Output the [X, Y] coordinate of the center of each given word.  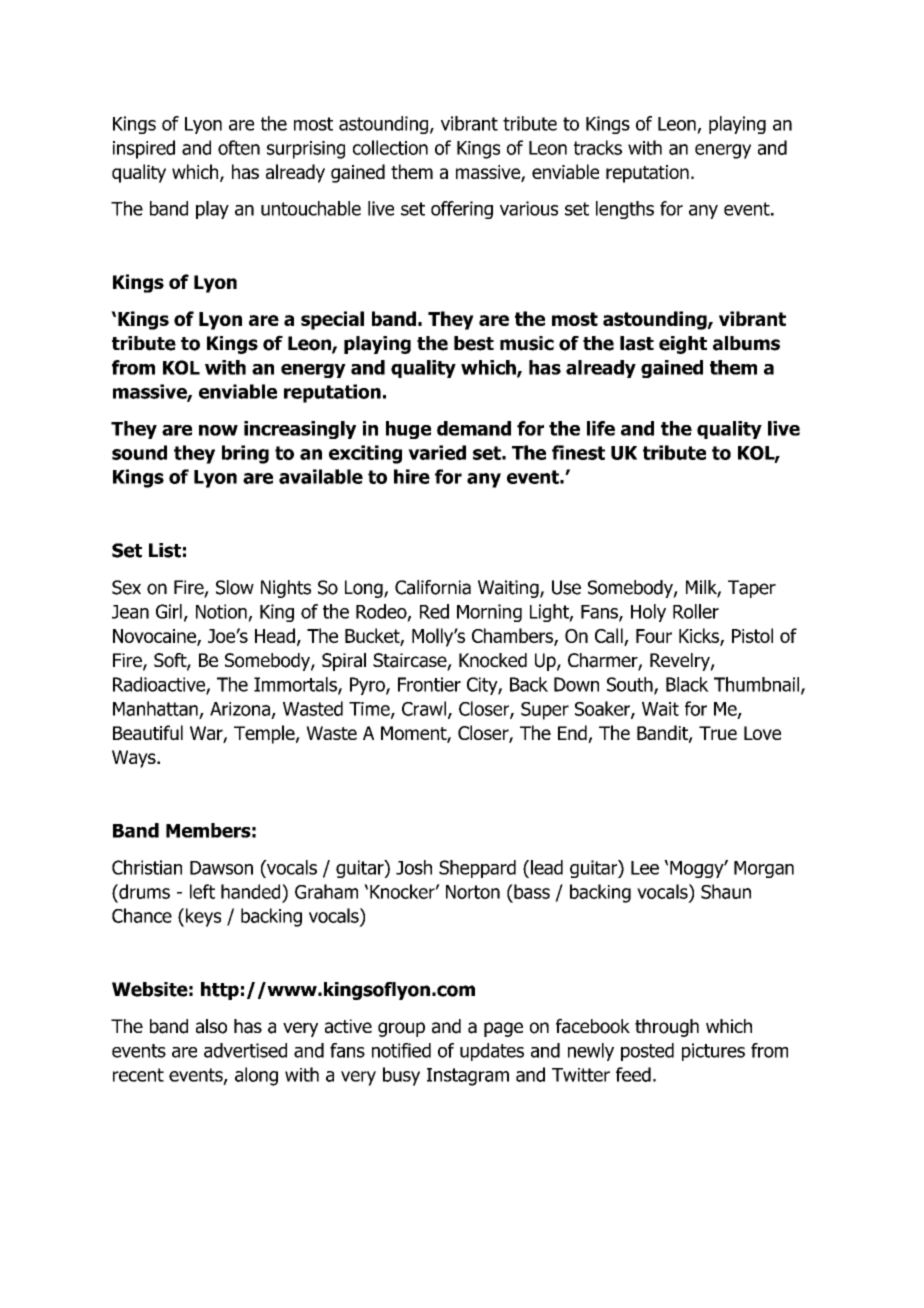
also [211, 1026]
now [218, 430]
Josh [414, 867]
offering [462, 210]
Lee [645, 868]
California [433, 587]
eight [683, 345]
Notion [221, 611]
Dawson [221, 868]
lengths [625, 210]
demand [474, 428]
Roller [696, 611]
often [239, 147]
